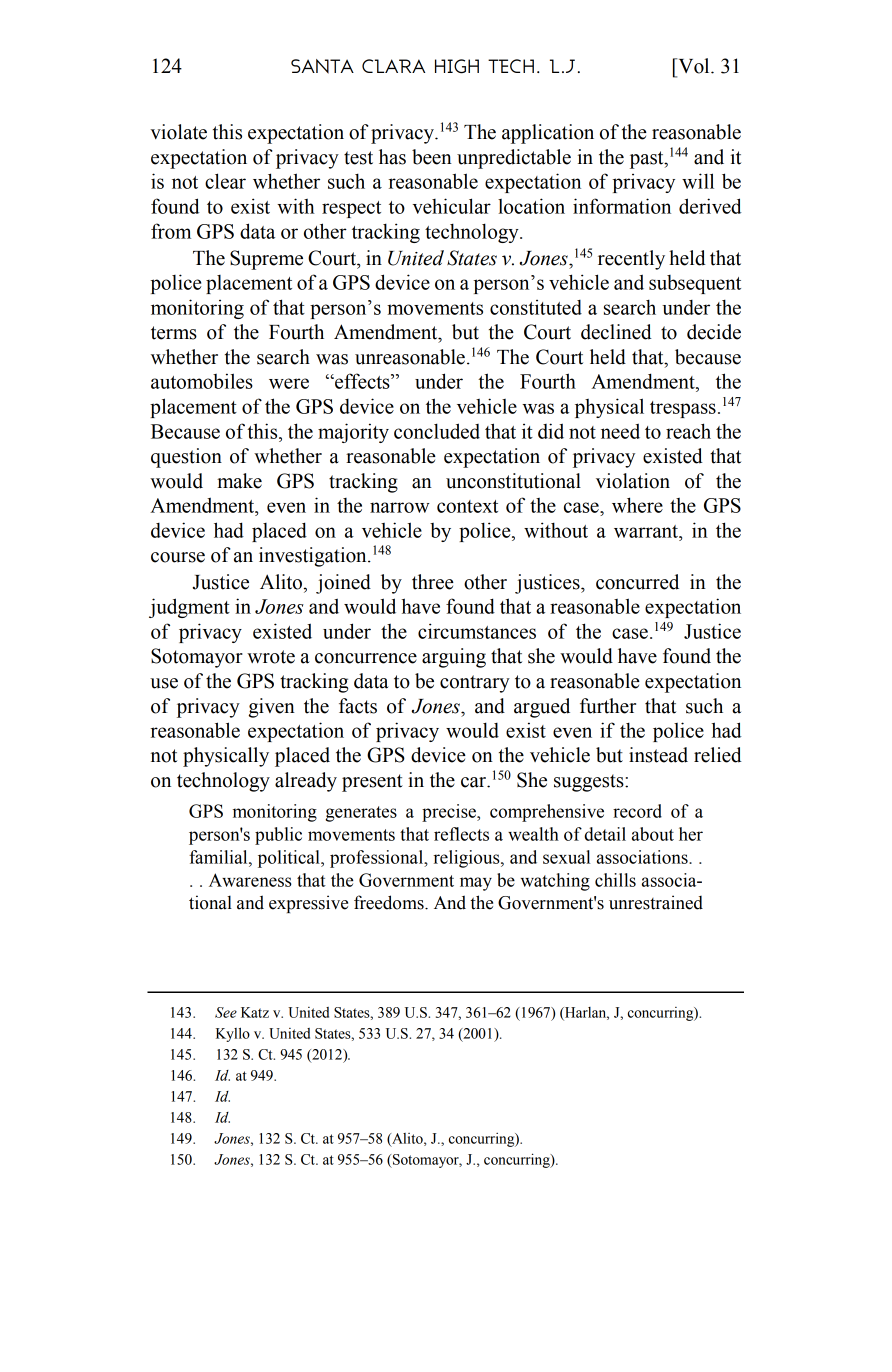 The height and width of the image is (1372, 892). Describe the element at coordinates (637, 811) in the image. I see `record` at that location.
